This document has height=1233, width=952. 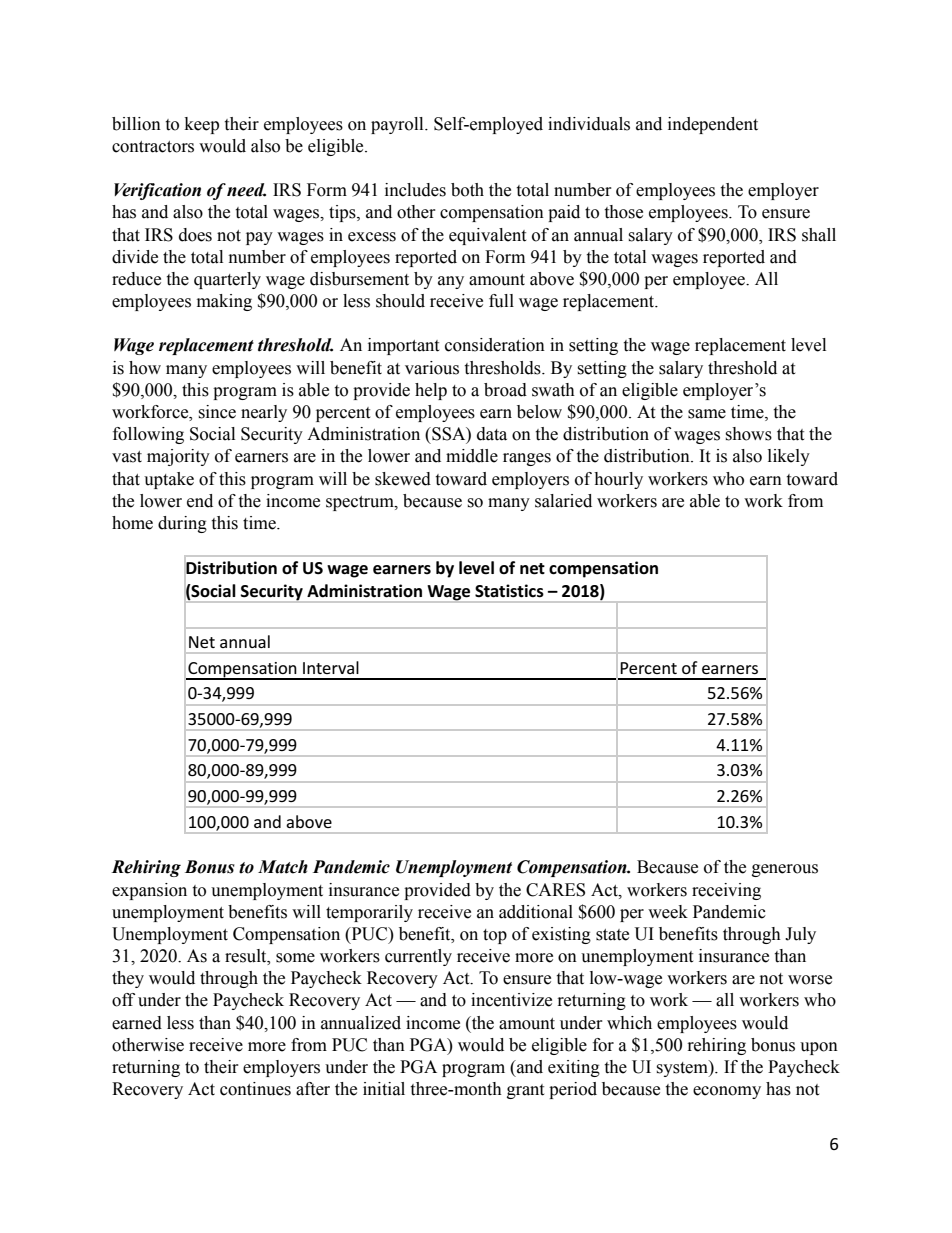 I want to click on keep, so click(x=202, y=125).
